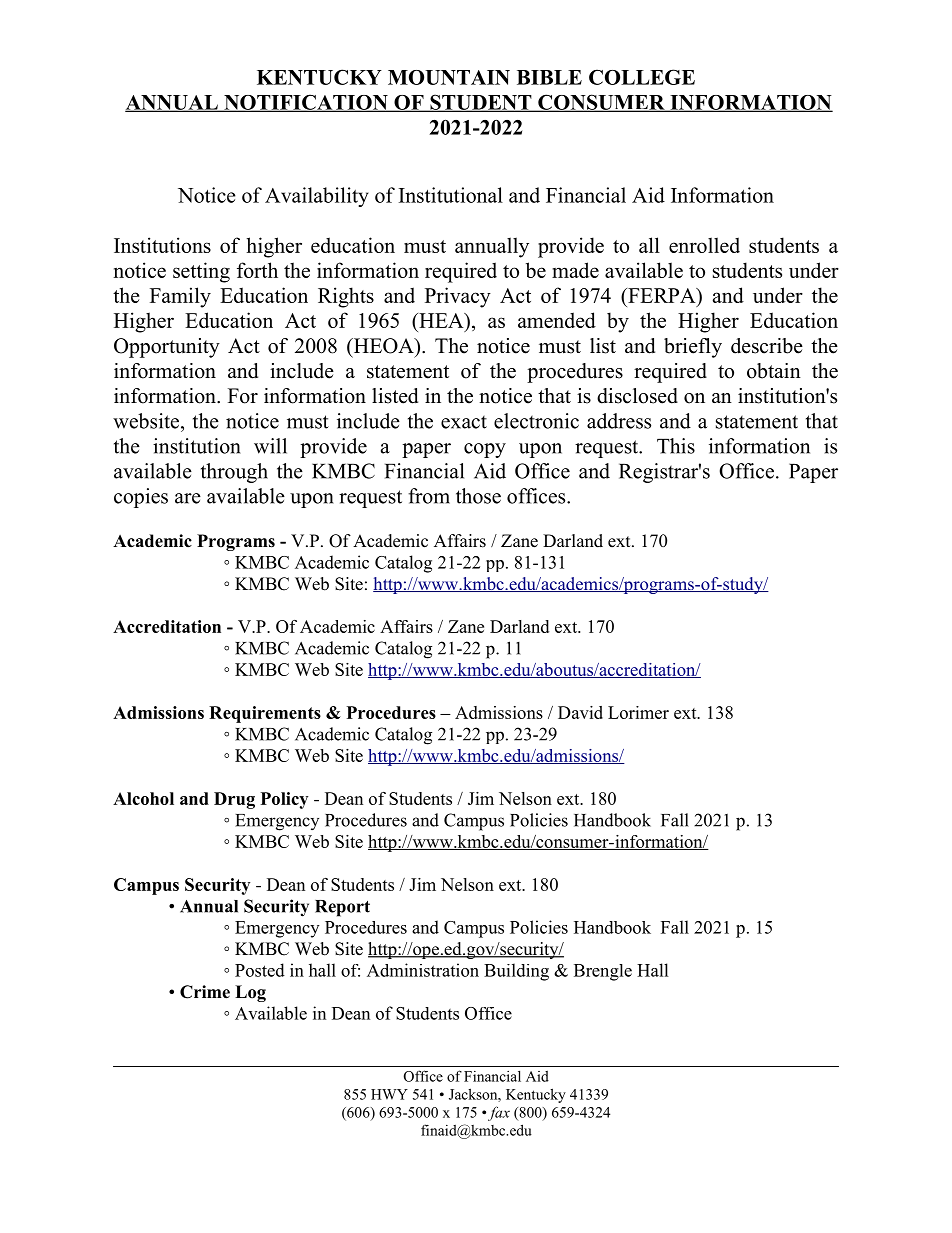  I want to click on COLLEGE, so click(642, 77).
